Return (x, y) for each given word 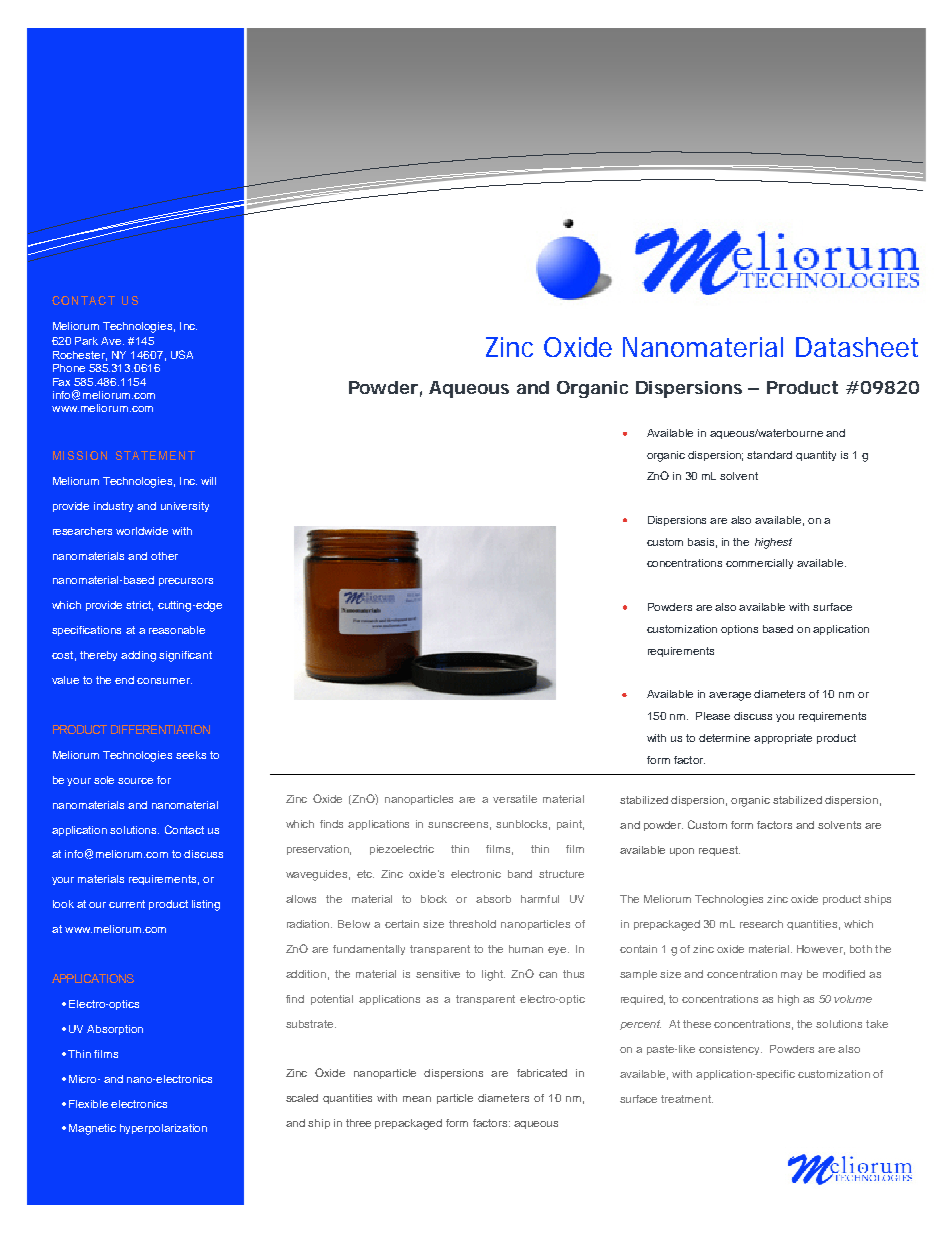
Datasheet (857, 347)
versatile (515, 799)
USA (182, 354)
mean (417, 1099)
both (861, 949)
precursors (186, 582)
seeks (191, 755)
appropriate (783, 739)
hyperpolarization (163, 1129)
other (164, 556)
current (127, 904)
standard (769, 455)
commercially (759, 564)
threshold (472, 924)
